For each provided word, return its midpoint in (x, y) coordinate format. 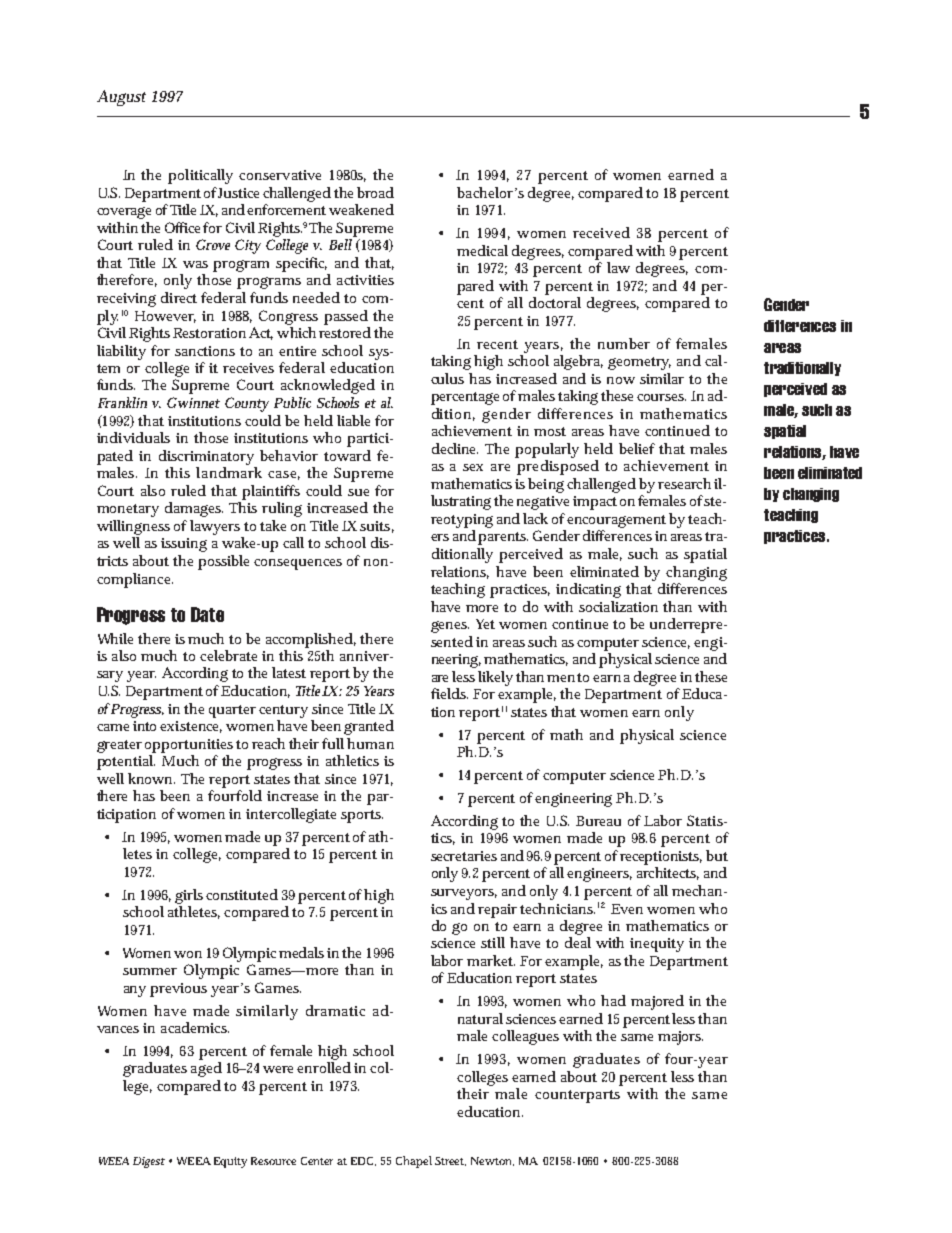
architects (668, 873)
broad (375, 192)
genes (450, 627)
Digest (149, 1162)
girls (189, 896)
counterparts (577, 1096)
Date (207, 614)
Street (450, 1161)
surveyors (464, 894)
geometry (639, 363)
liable (353, 420)
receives (248, 368)
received (601, 232)
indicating (588, 590)
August (121, 98)
